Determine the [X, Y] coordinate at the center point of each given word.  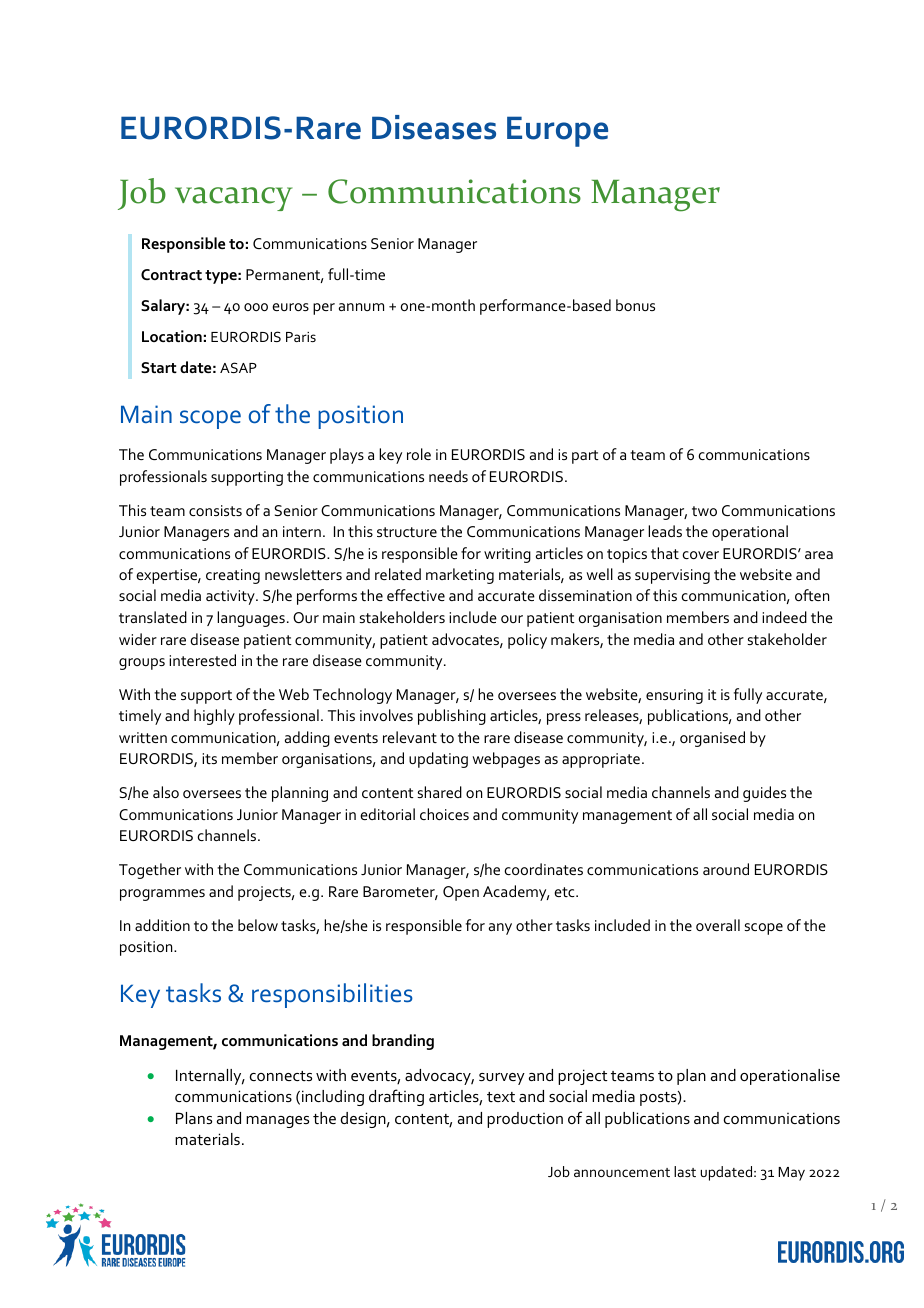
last [685, 1171]
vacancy [234, 199]
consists [215, 510]
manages [277, 1122]
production [525, 1120]
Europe [557, 131]
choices [444, 814]
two [704, 511]
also [166, 792]
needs [448, 476]
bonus [635, 305]
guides [764, 794]
